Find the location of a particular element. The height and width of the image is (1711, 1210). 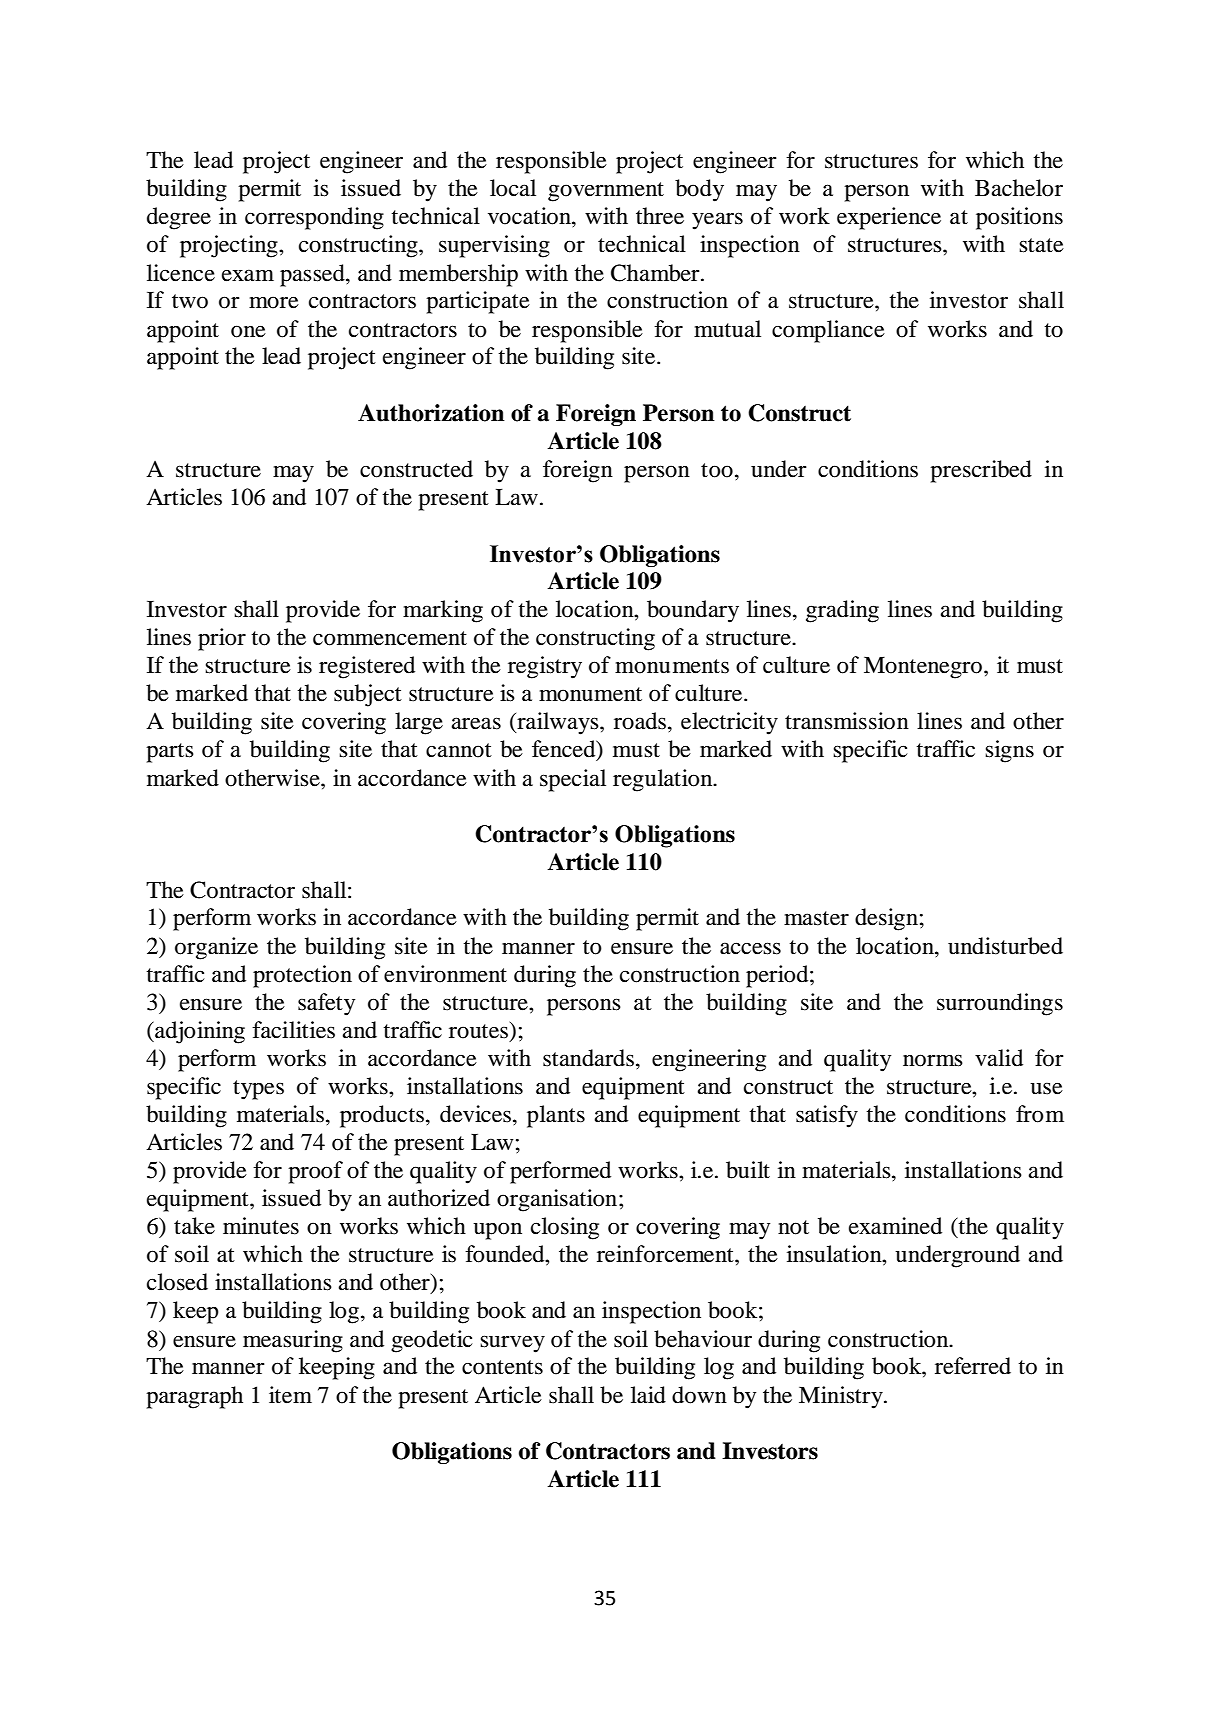

signs is located at coordinates (1009, 751).
